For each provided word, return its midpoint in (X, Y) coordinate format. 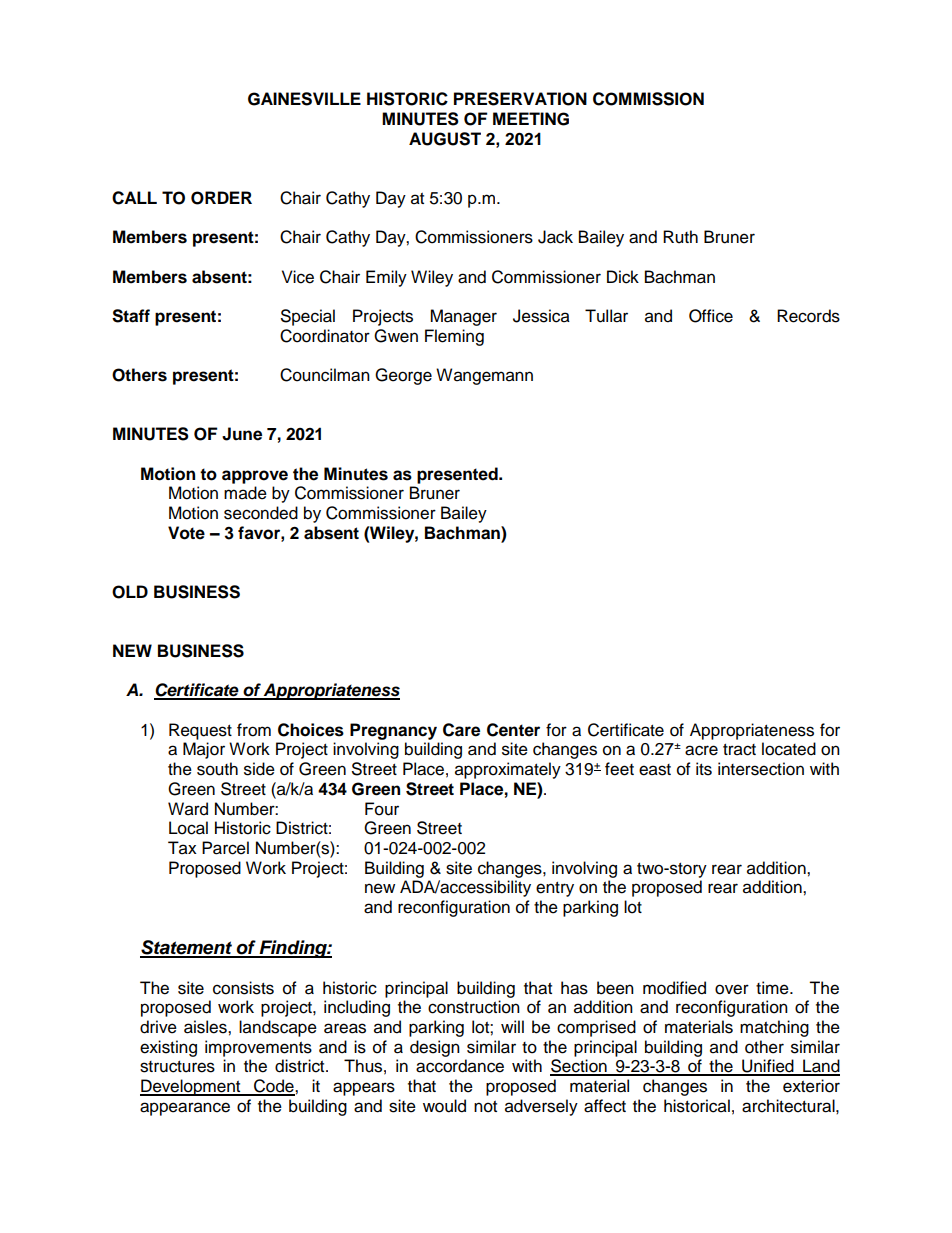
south (217, 769)
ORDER (221, 198)
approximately (508, 770)
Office (711, 316)
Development (191, 1087)
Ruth (680, 237)
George (403, 376)
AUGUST (445, 139)
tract (739, 750)
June (242, 434)
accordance (460, 1066)
